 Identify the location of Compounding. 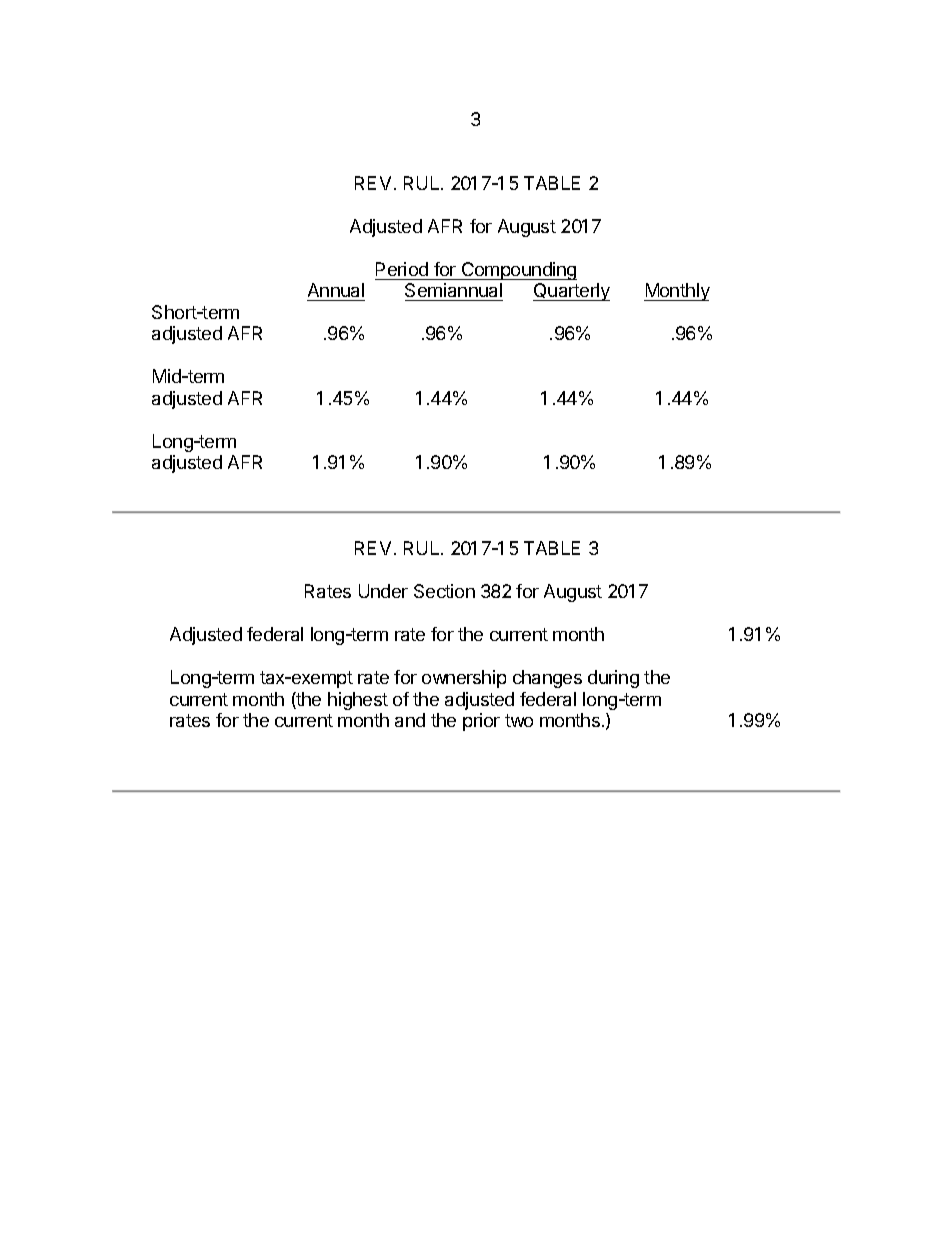
(518, 271).
